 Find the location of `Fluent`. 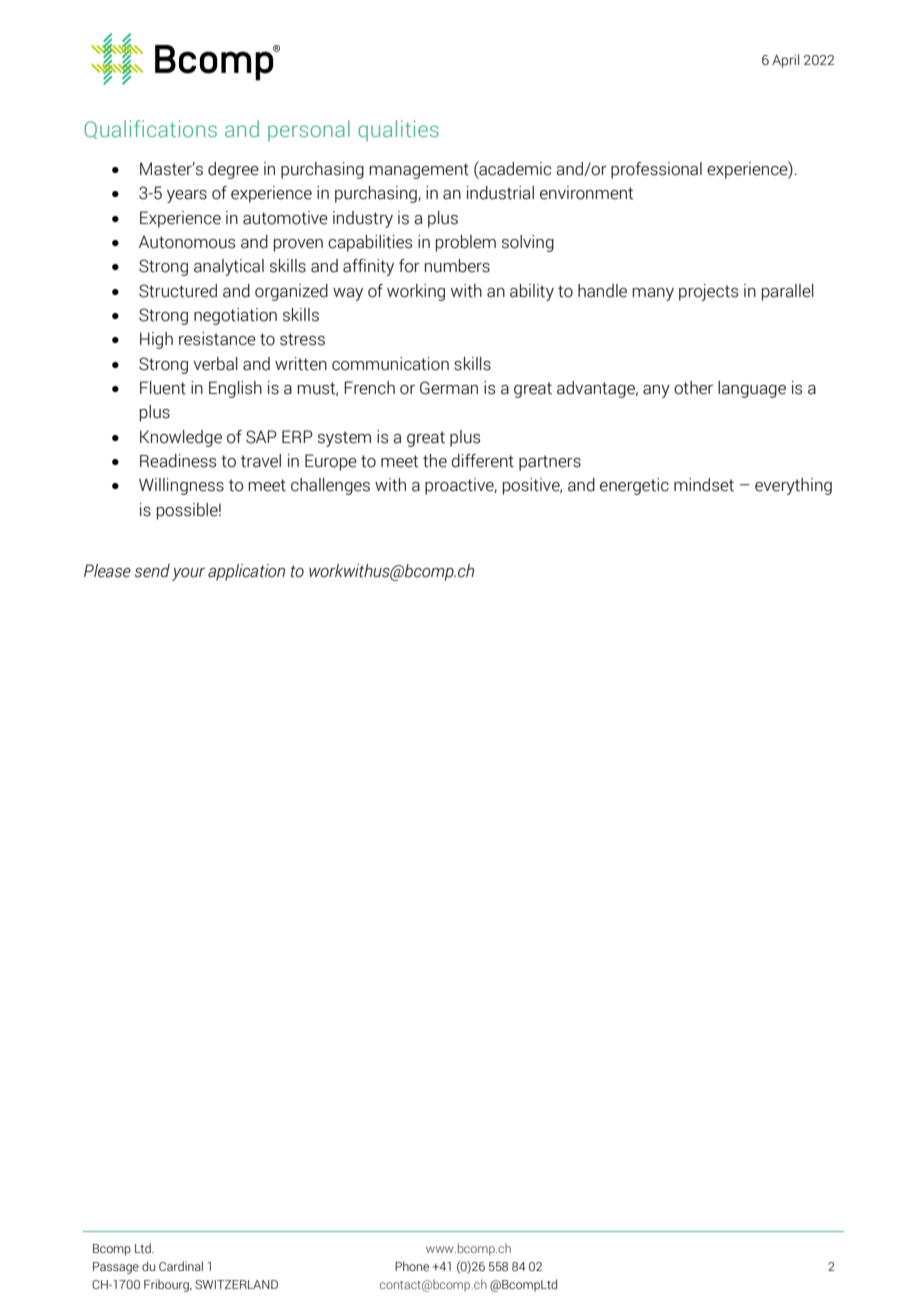

Fluent is located at coordinates (163, 388).
